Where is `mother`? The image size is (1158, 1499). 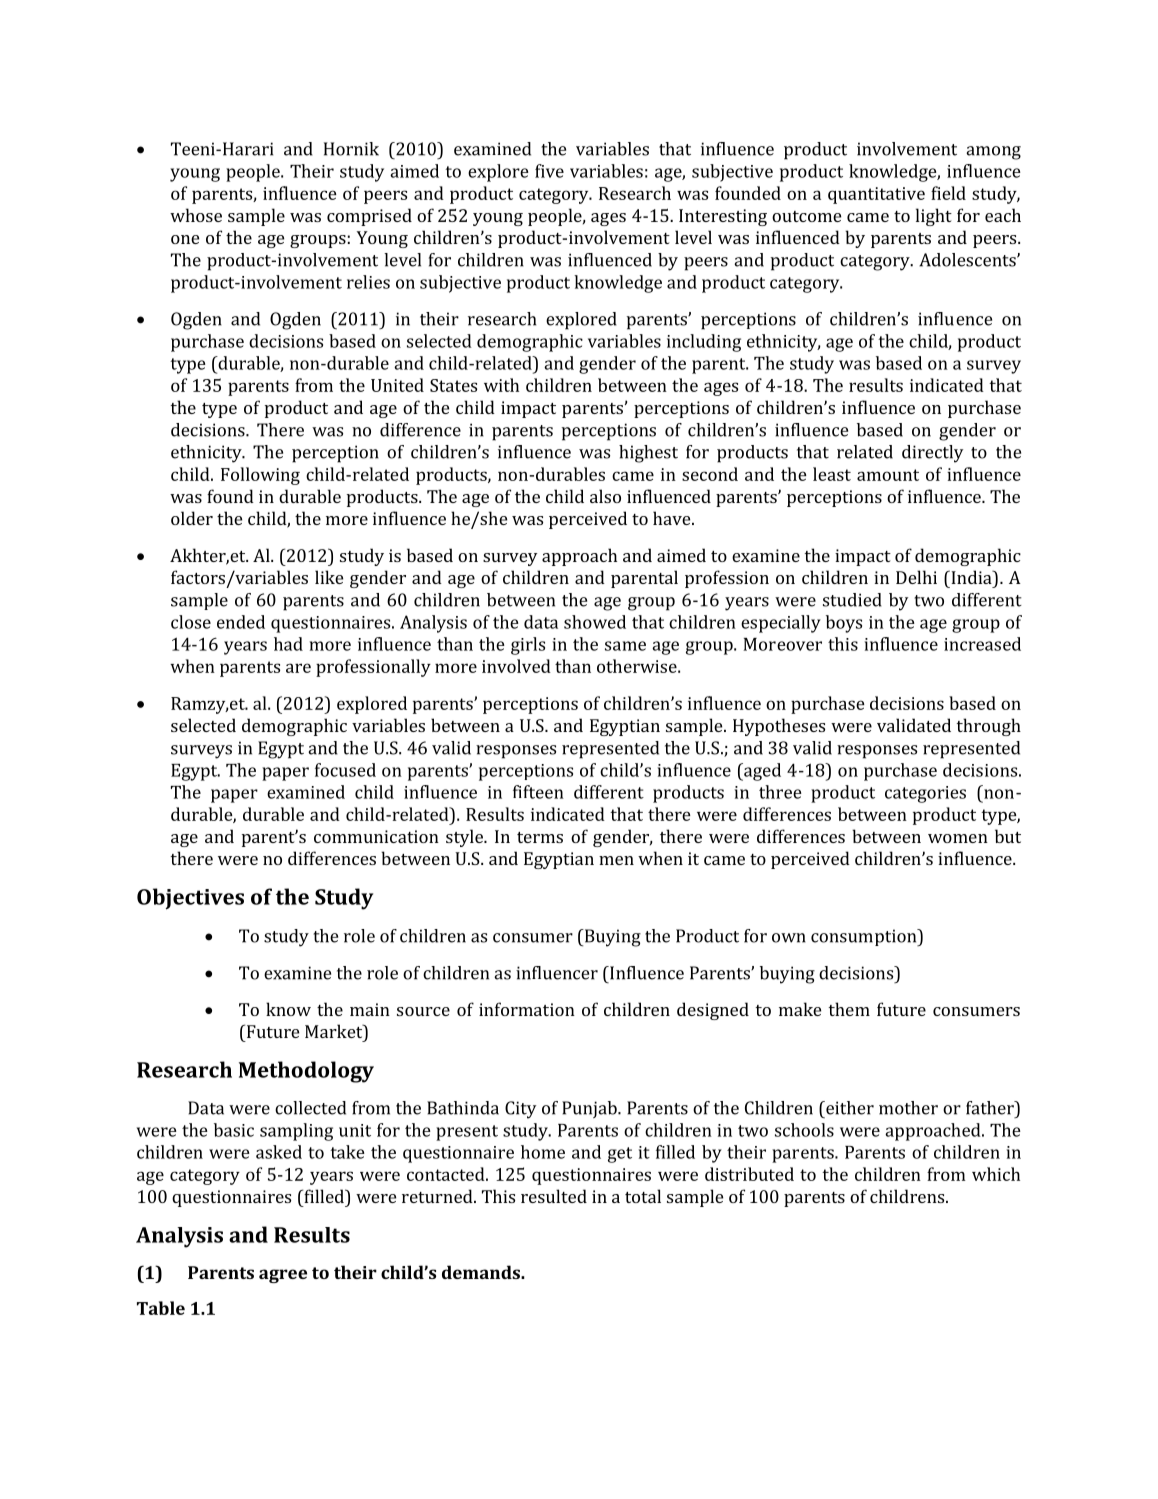 mother is located at coordinates (908, 1108).
